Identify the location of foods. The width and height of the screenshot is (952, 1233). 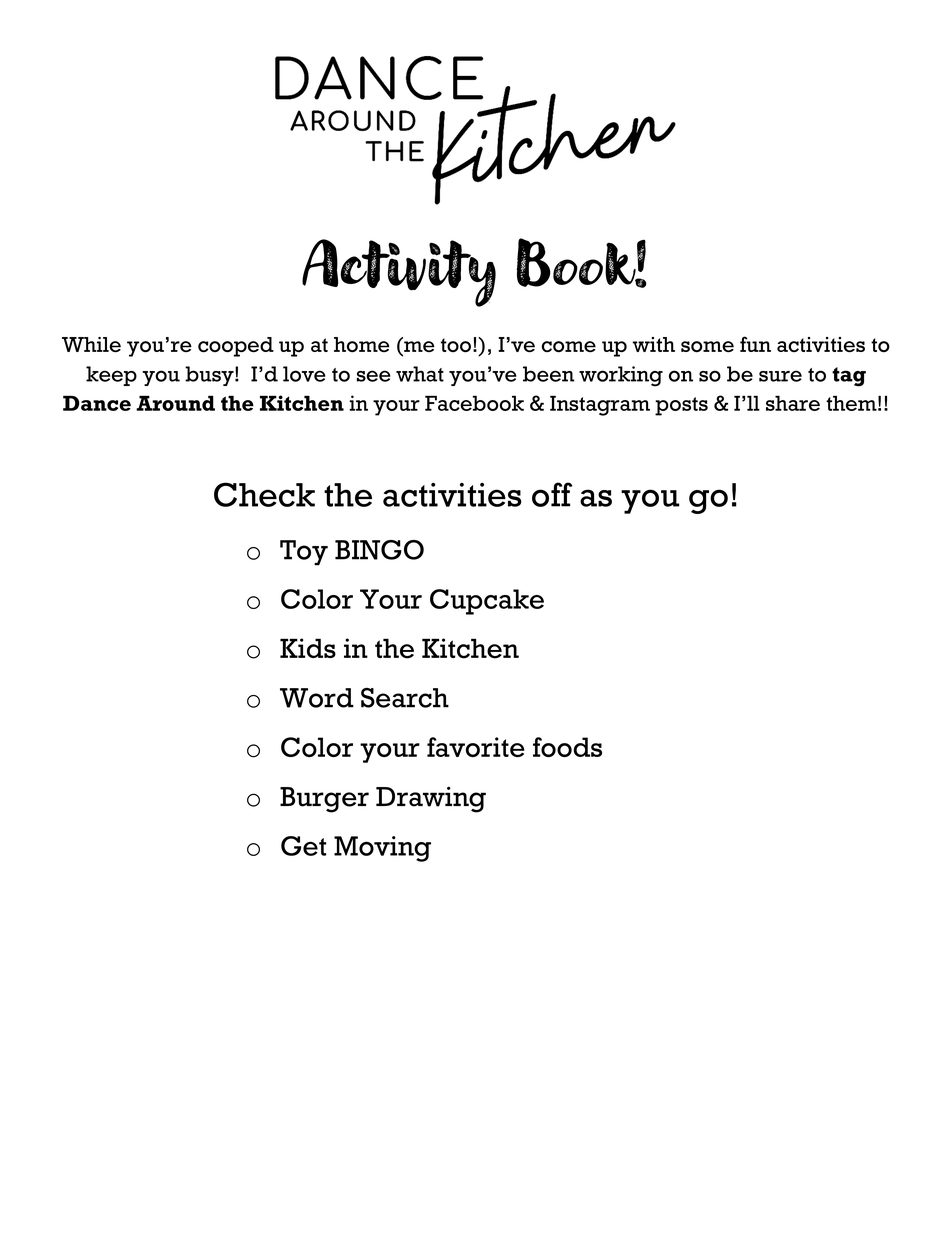
(567, 747).
